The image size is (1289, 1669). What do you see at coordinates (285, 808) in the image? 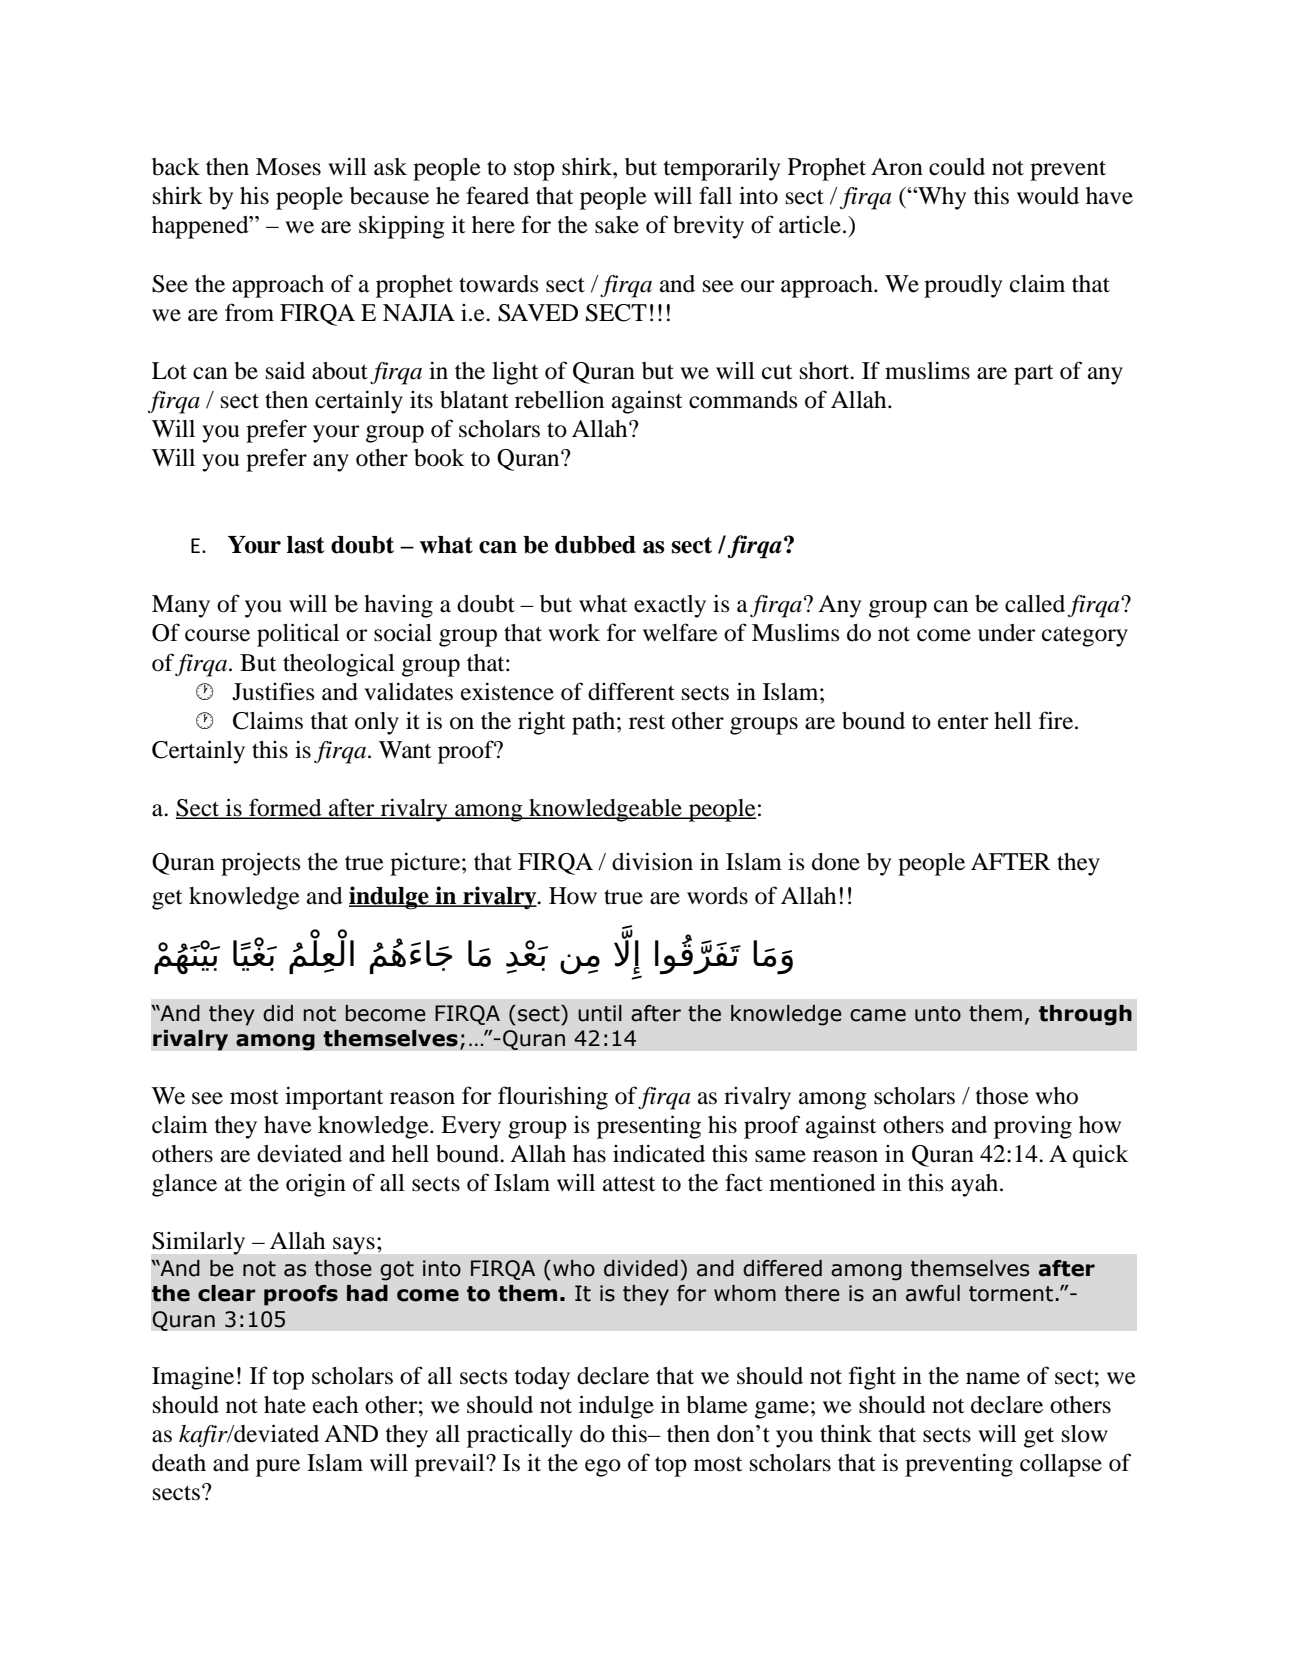
I see `formed` at bounding box center [285, 808].
